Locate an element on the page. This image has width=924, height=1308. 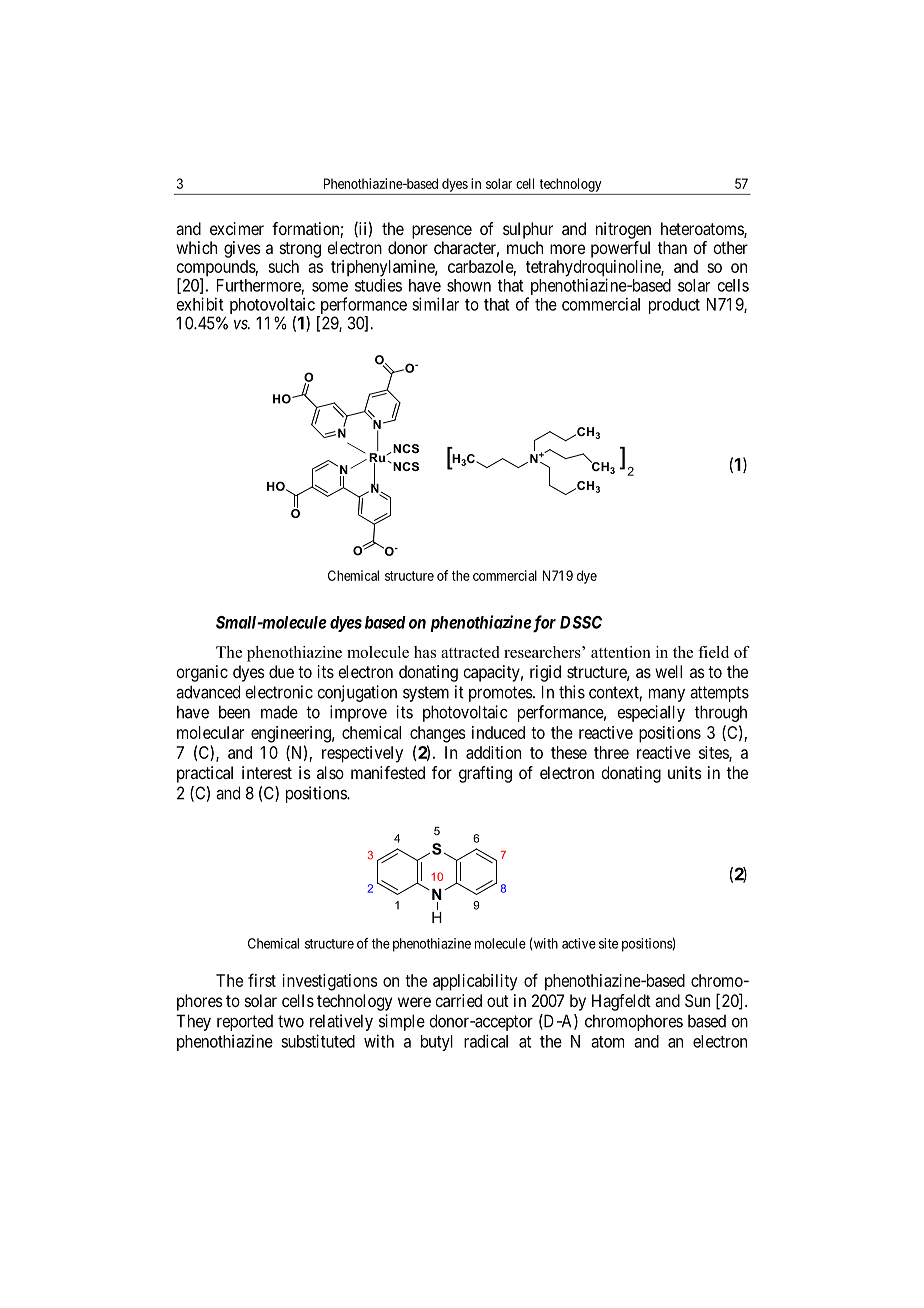
well is located at coordinates (668, 671).
